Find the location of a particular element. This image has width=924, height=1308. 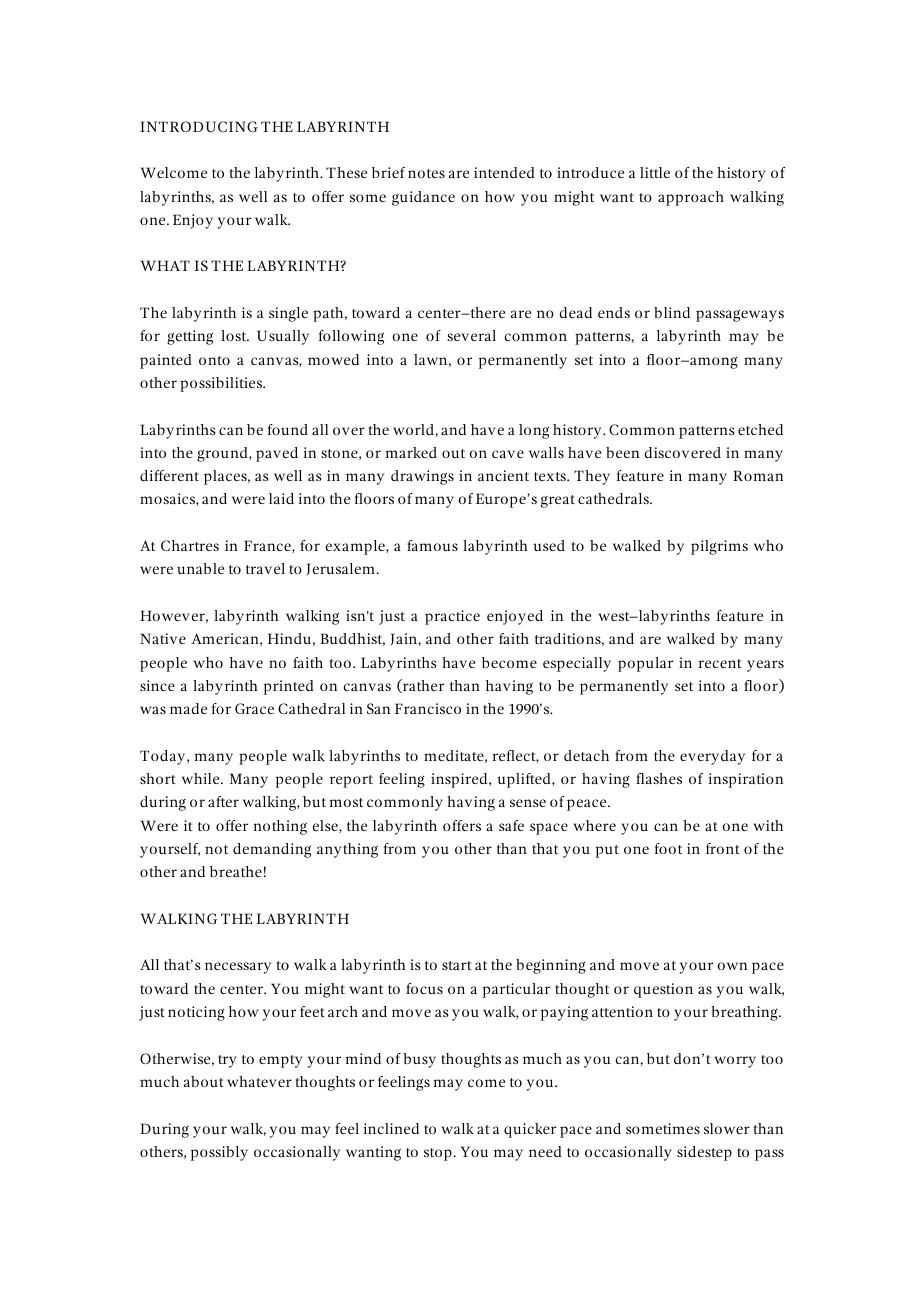

INTRODUCING is located at coordinates (199, 126).
